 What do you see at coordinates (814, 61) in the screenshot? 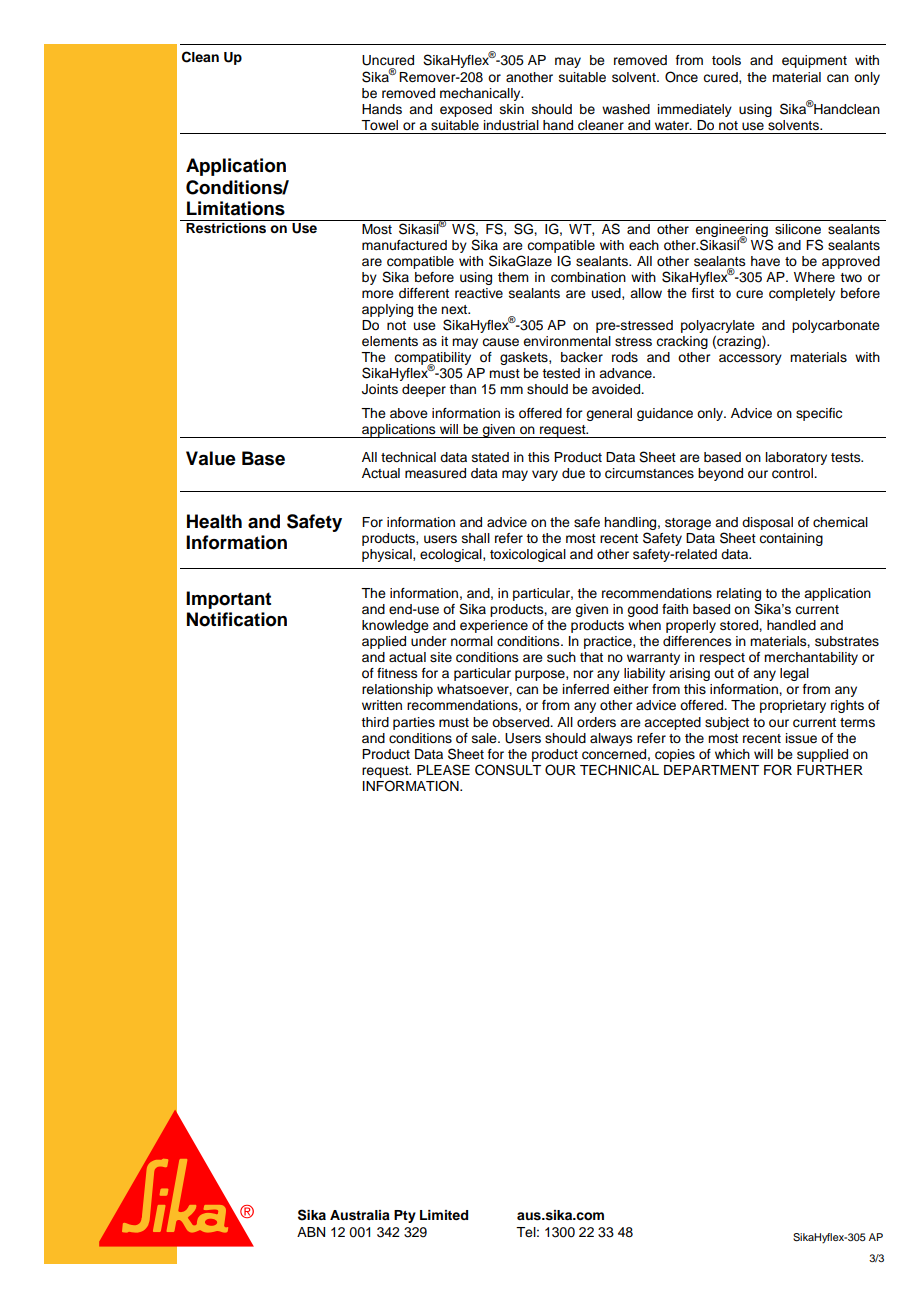
I see `equipment` at bounding box center [814, 61].
